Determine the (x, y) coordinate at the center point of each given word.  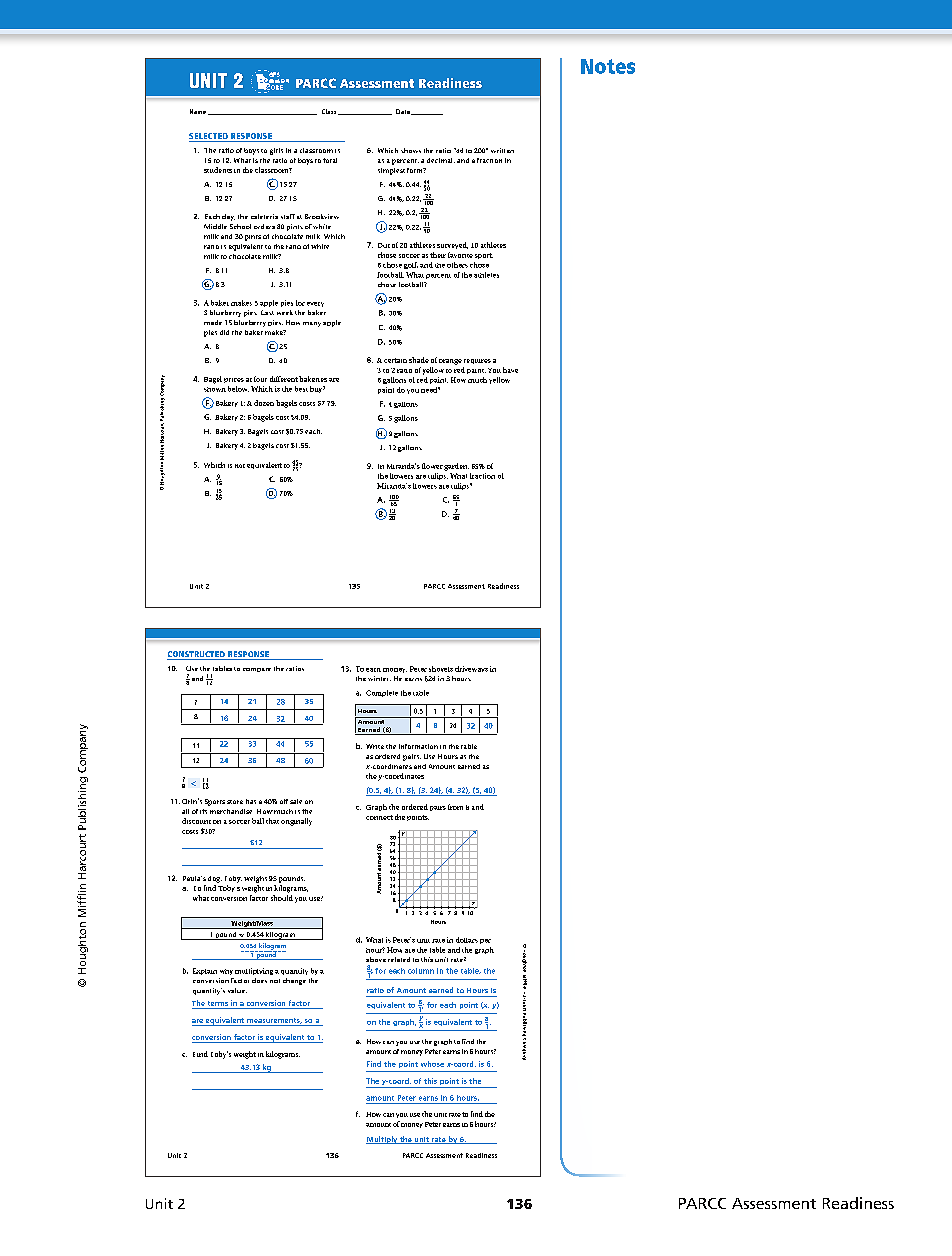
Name (198, 111)
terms (218, 1005)
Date (404, 112)
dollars (467, 940)
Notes (608, 66)
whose (432, 1064)
